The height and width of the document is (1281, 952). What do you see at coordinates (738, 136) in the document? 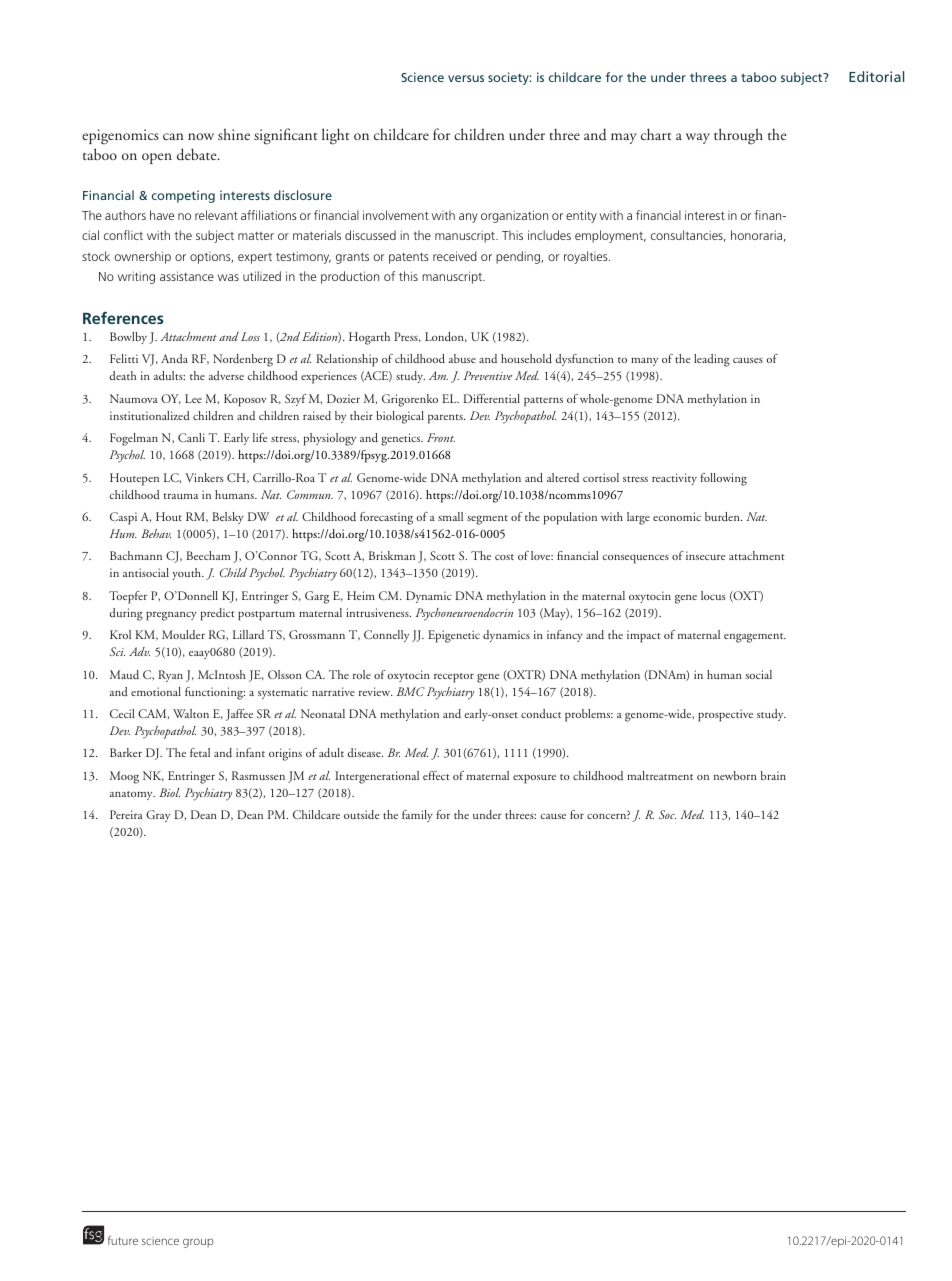
I see `through` at bounding box center [738, 136].
